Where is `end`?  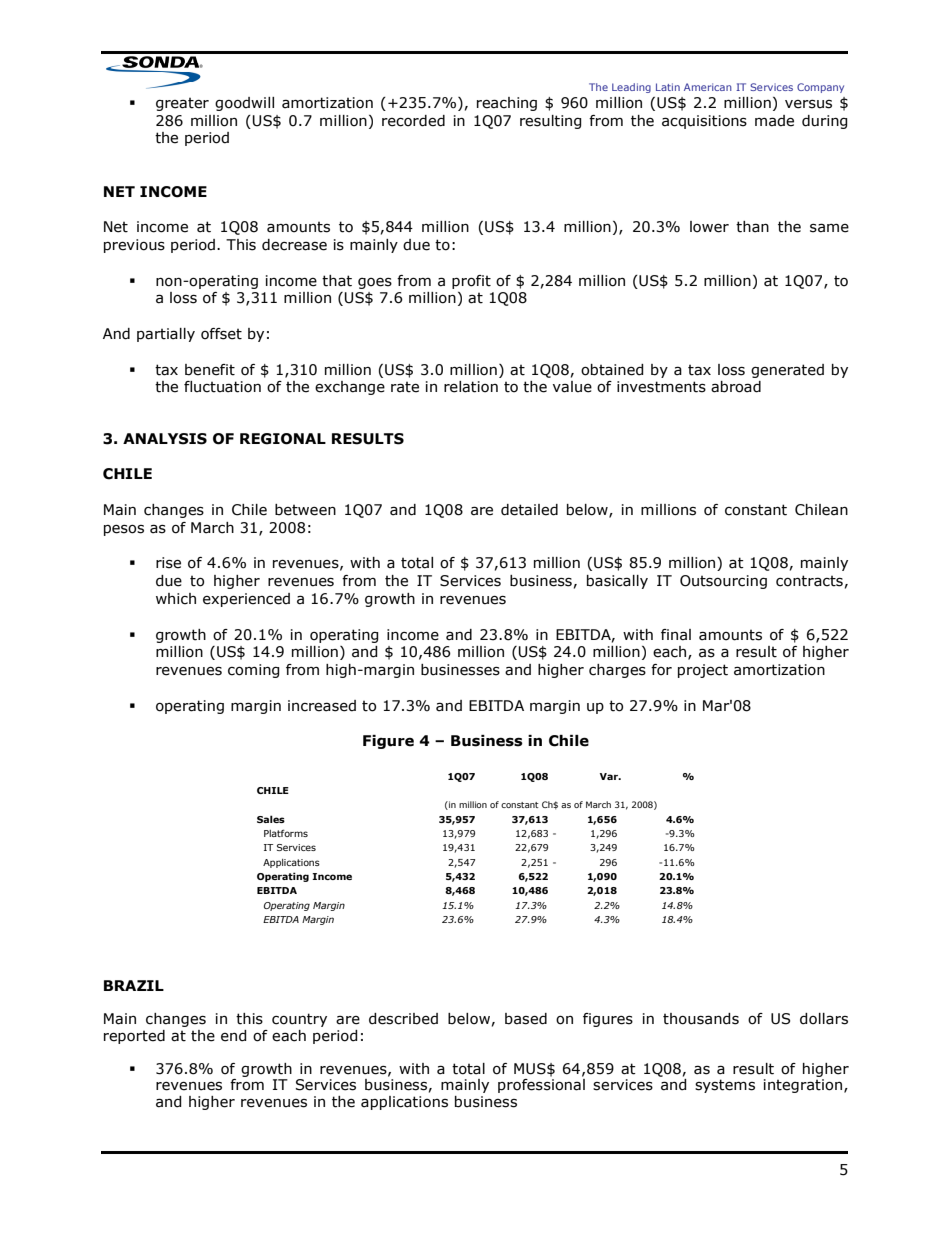 end is located at coordinates (234, 1036).
